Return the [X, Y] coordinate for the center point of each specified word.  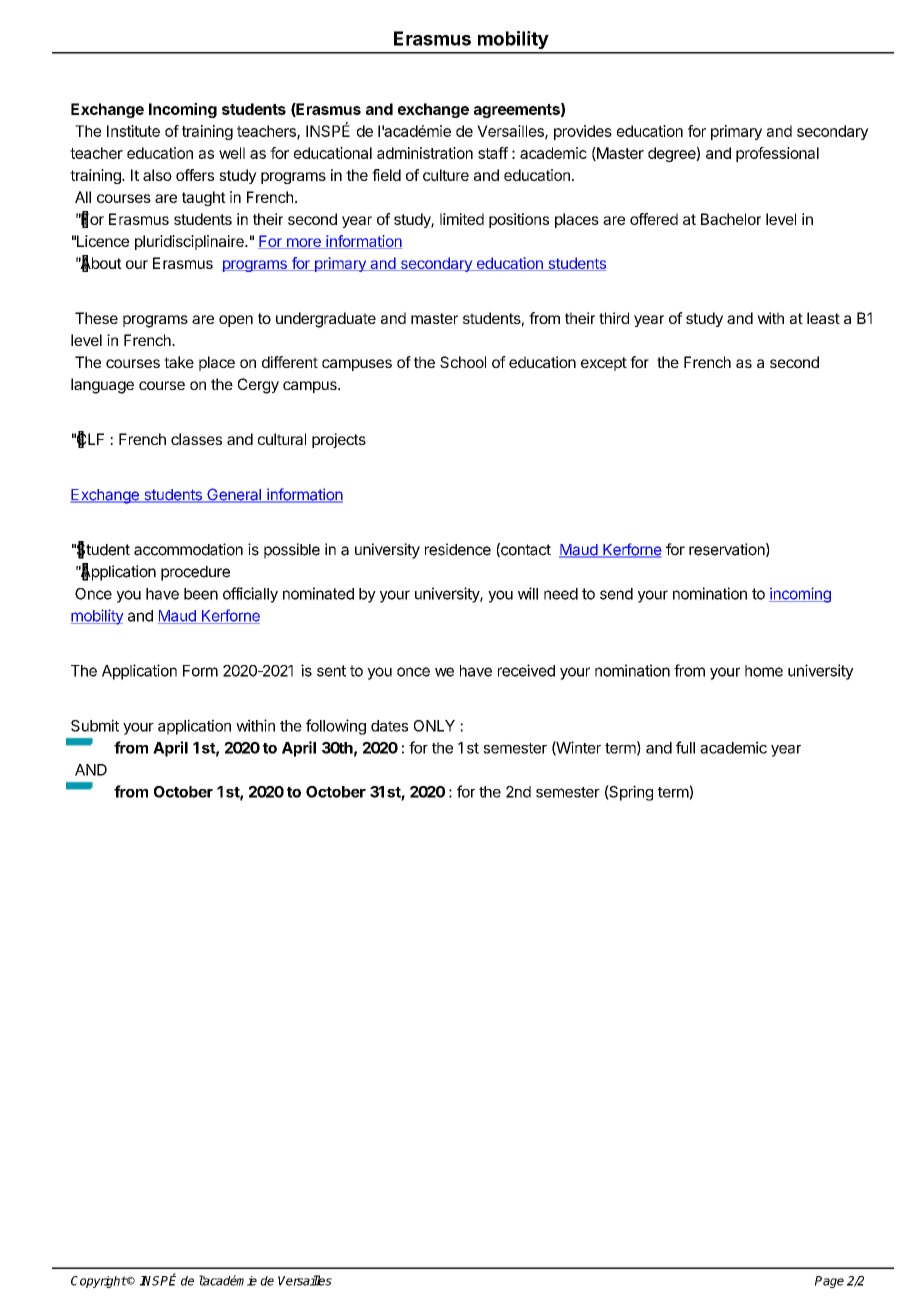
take [179, 362]
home [764, 671]
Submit [95, 725]
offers [195, 175]
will [528, 593]
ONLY [434, 726]
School [463, 362]
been [201, 594]
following [336, 727]
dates [389, 726]
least [823, 318]
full [685, 747]
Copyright [99, 1282]
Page [829, 1282]
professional [777, 154]
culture [446, 175]
